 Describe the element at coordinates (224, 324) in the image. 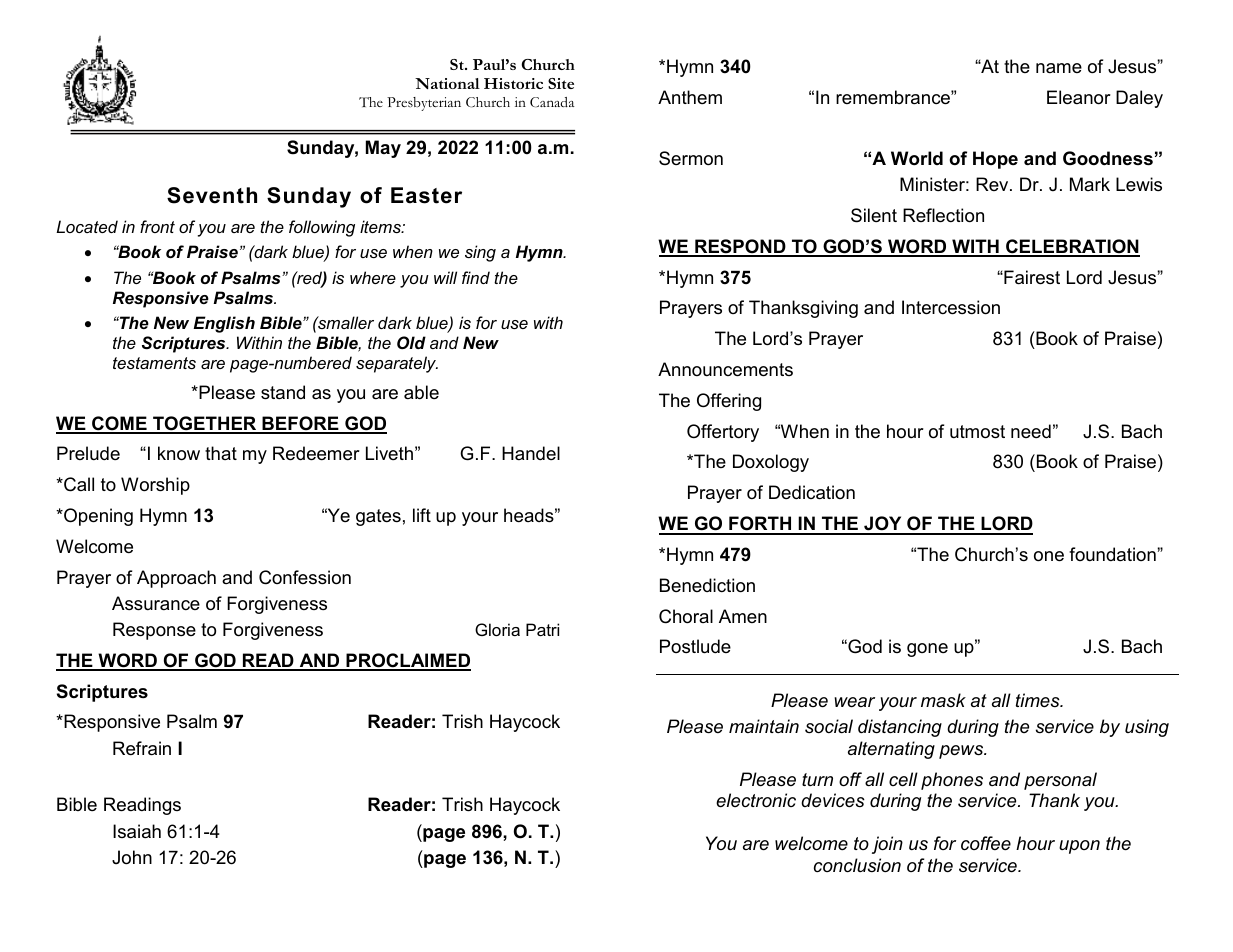

I see `English` at that location.
